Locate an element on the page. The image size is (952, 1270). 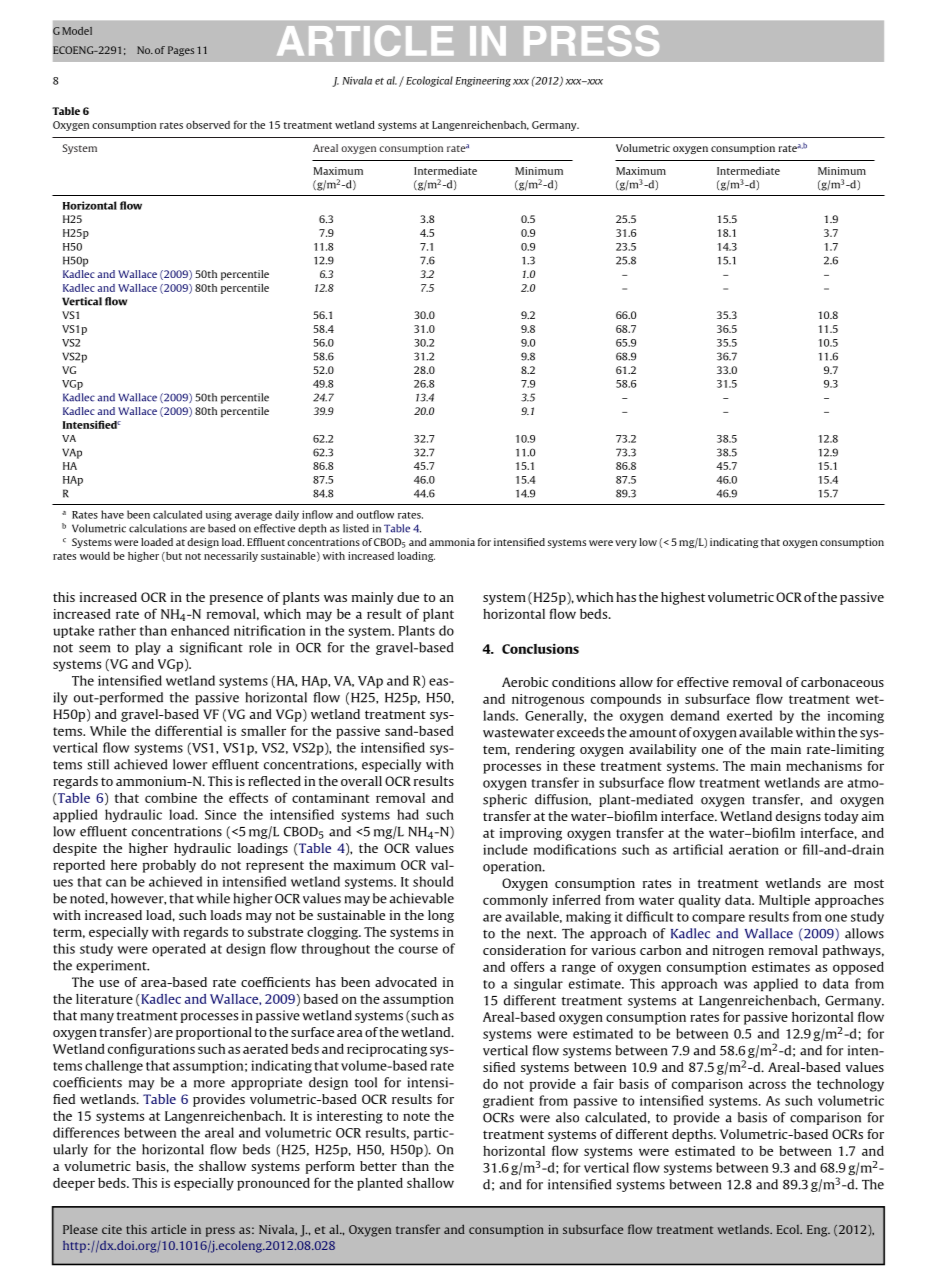
exerted is located at coordinates (749, 715).
